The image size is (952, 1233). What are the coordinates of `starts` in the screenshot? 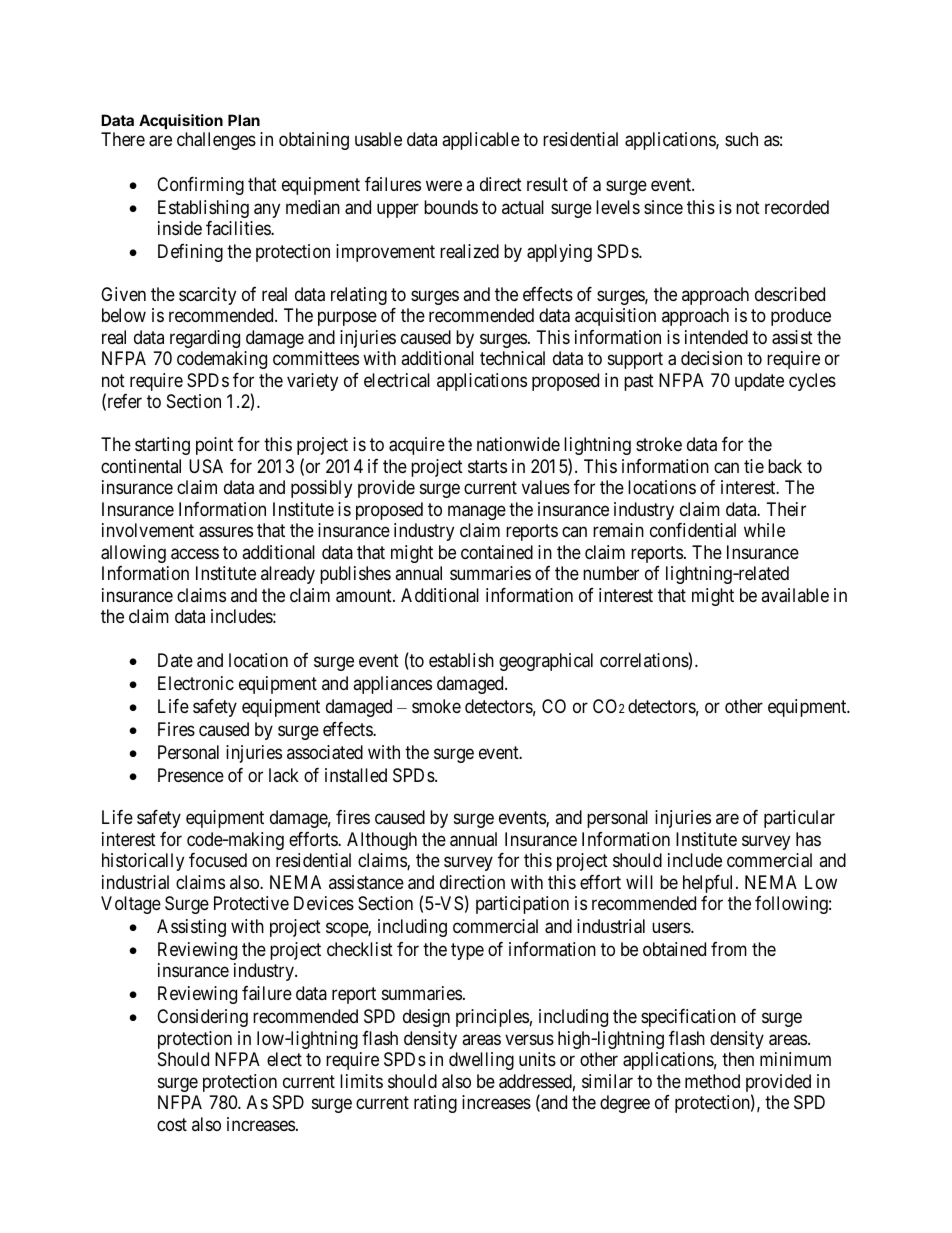 It's located at (487, 467).
